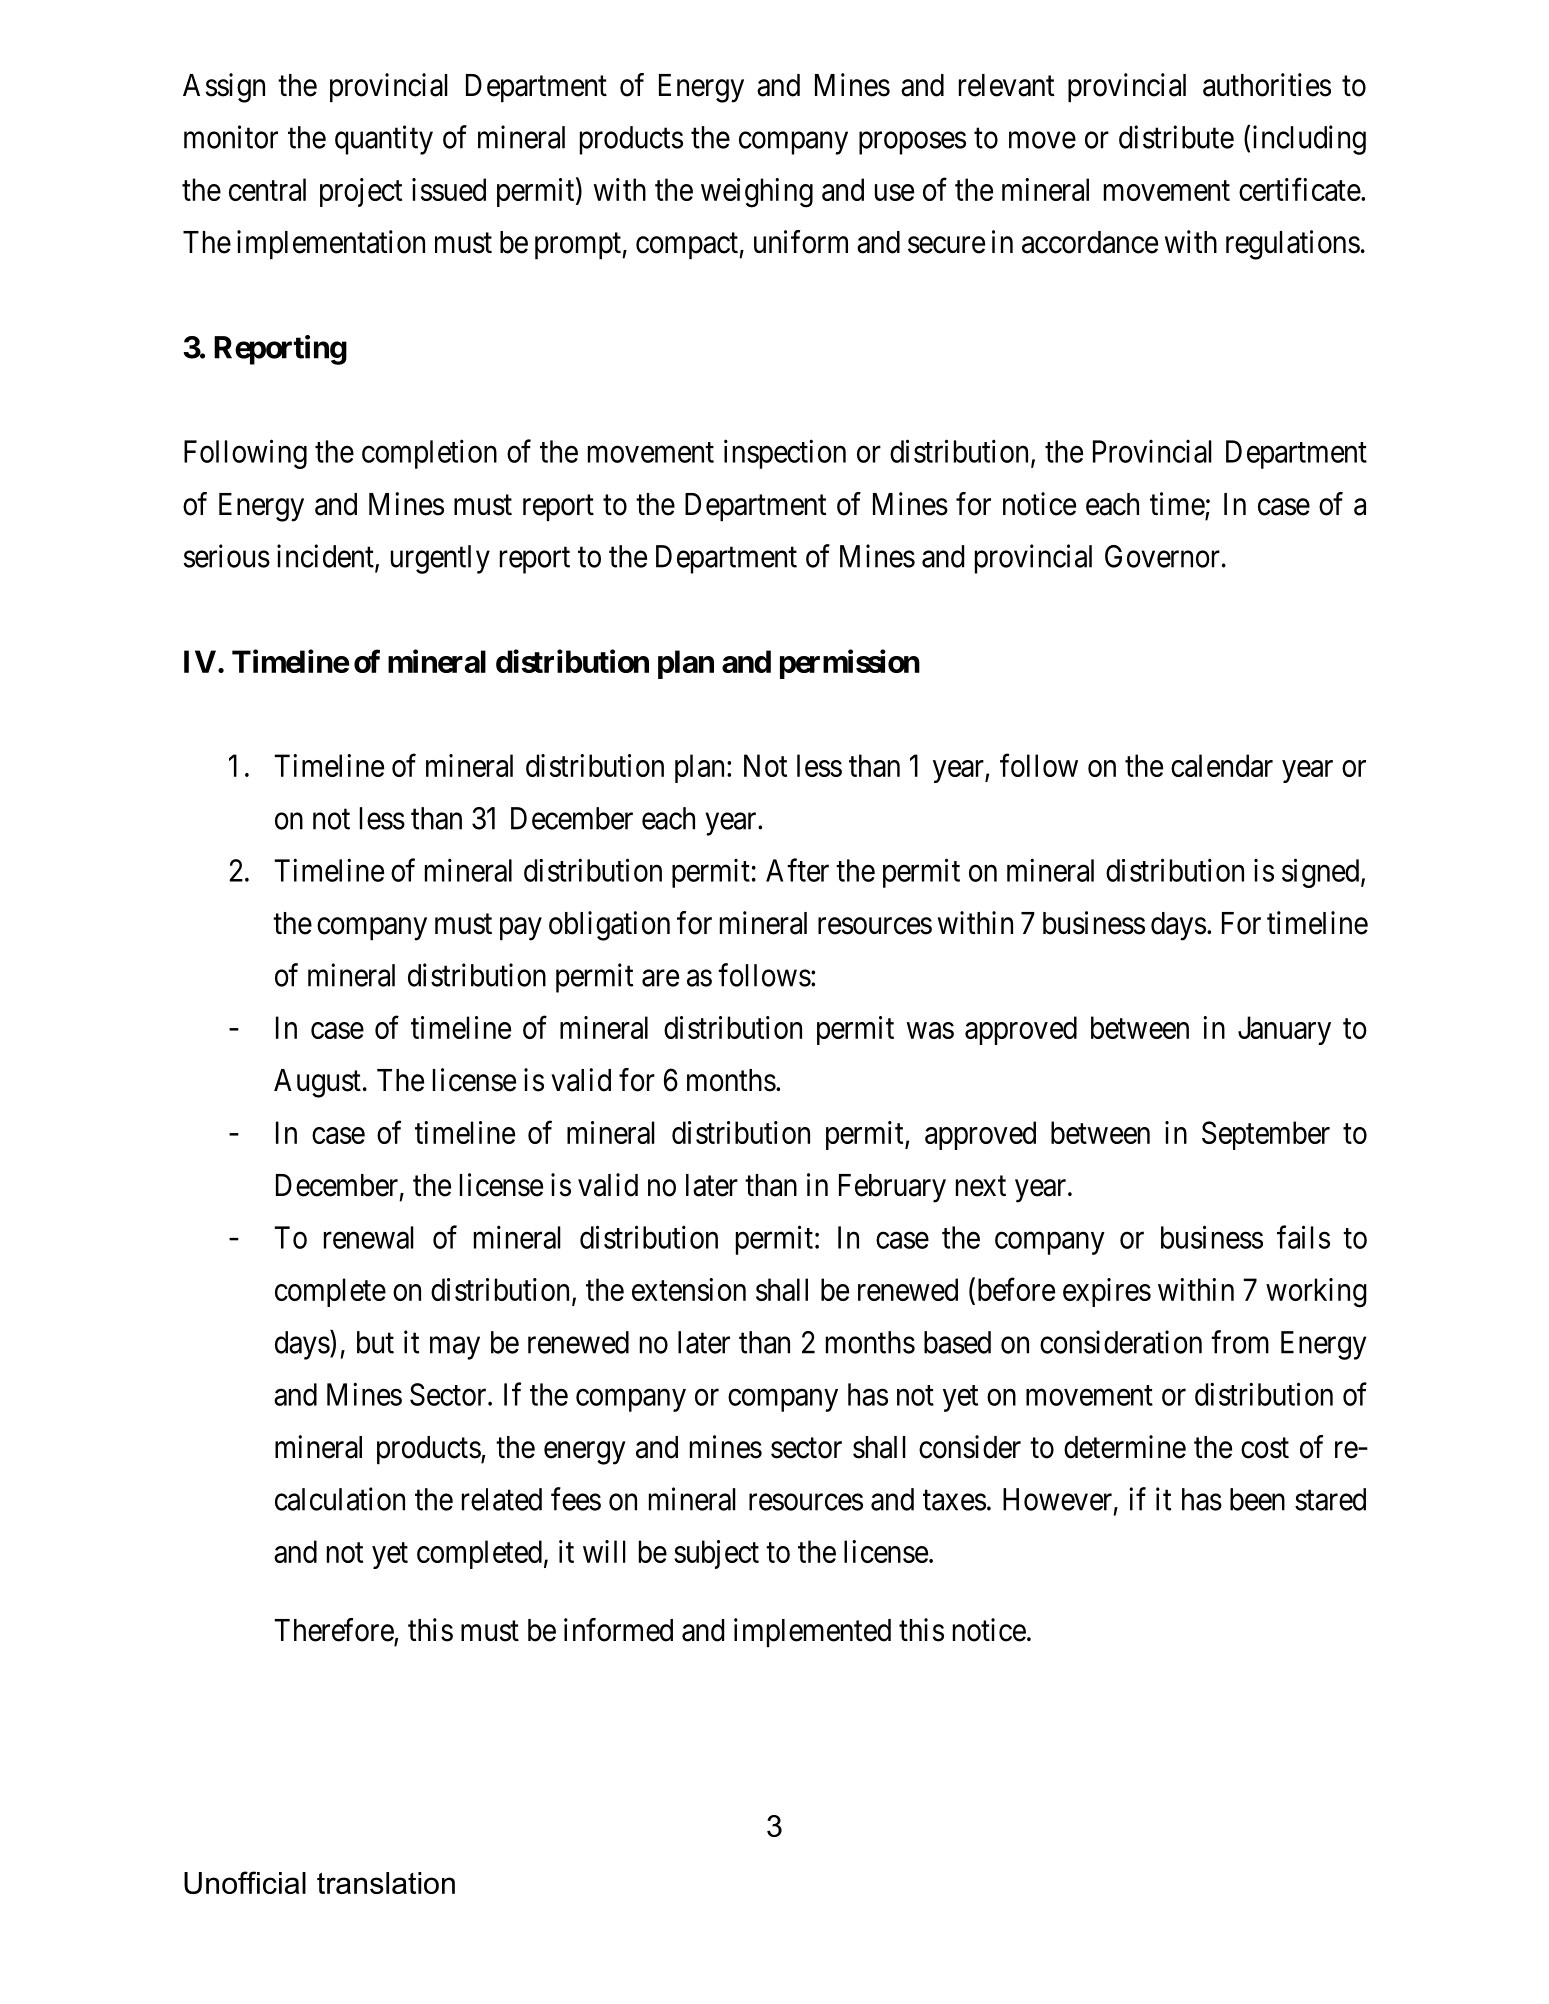  Describe the element at coordinates (812, 1633) in the screenshot. I see `implemented` at that location.
